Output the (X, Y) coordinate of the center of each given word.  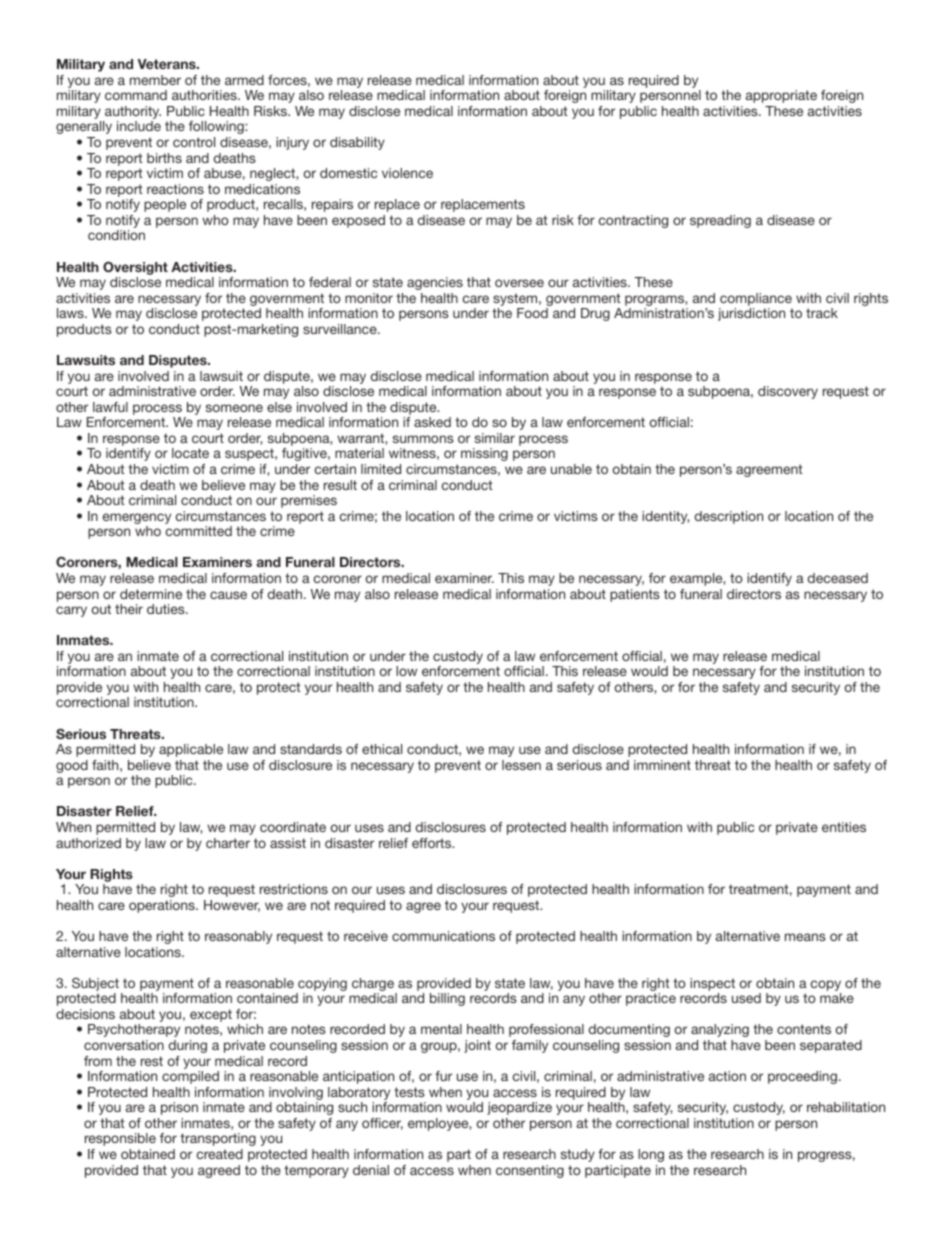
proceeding (802, 1077)
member (155, 80)
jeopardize (519, 1108)
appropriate (781, 96)
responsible (120, 1139)
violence (407, 173)
